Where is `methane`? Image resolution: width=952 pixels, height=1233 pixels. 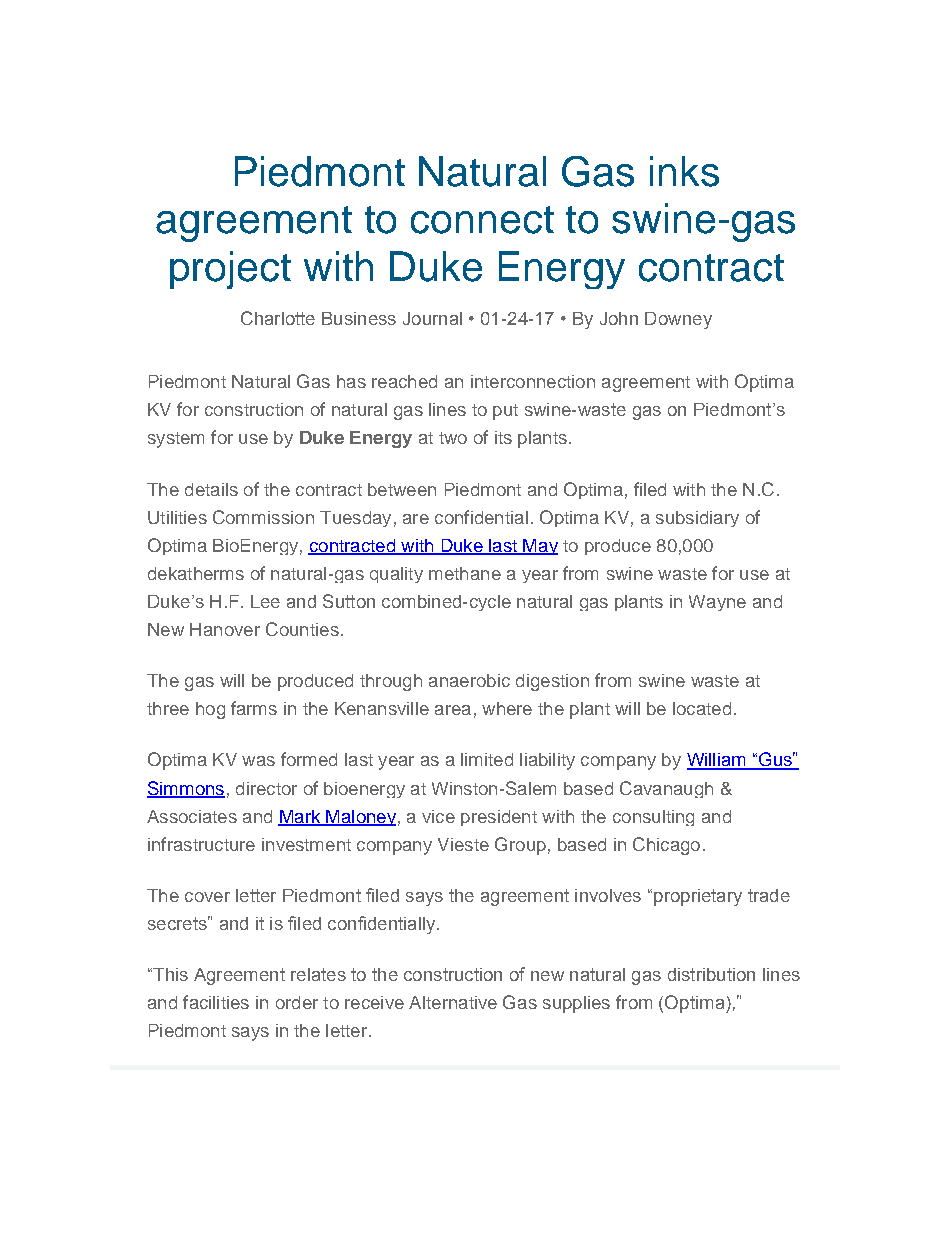
methane is located at coordinates (465, 573).
